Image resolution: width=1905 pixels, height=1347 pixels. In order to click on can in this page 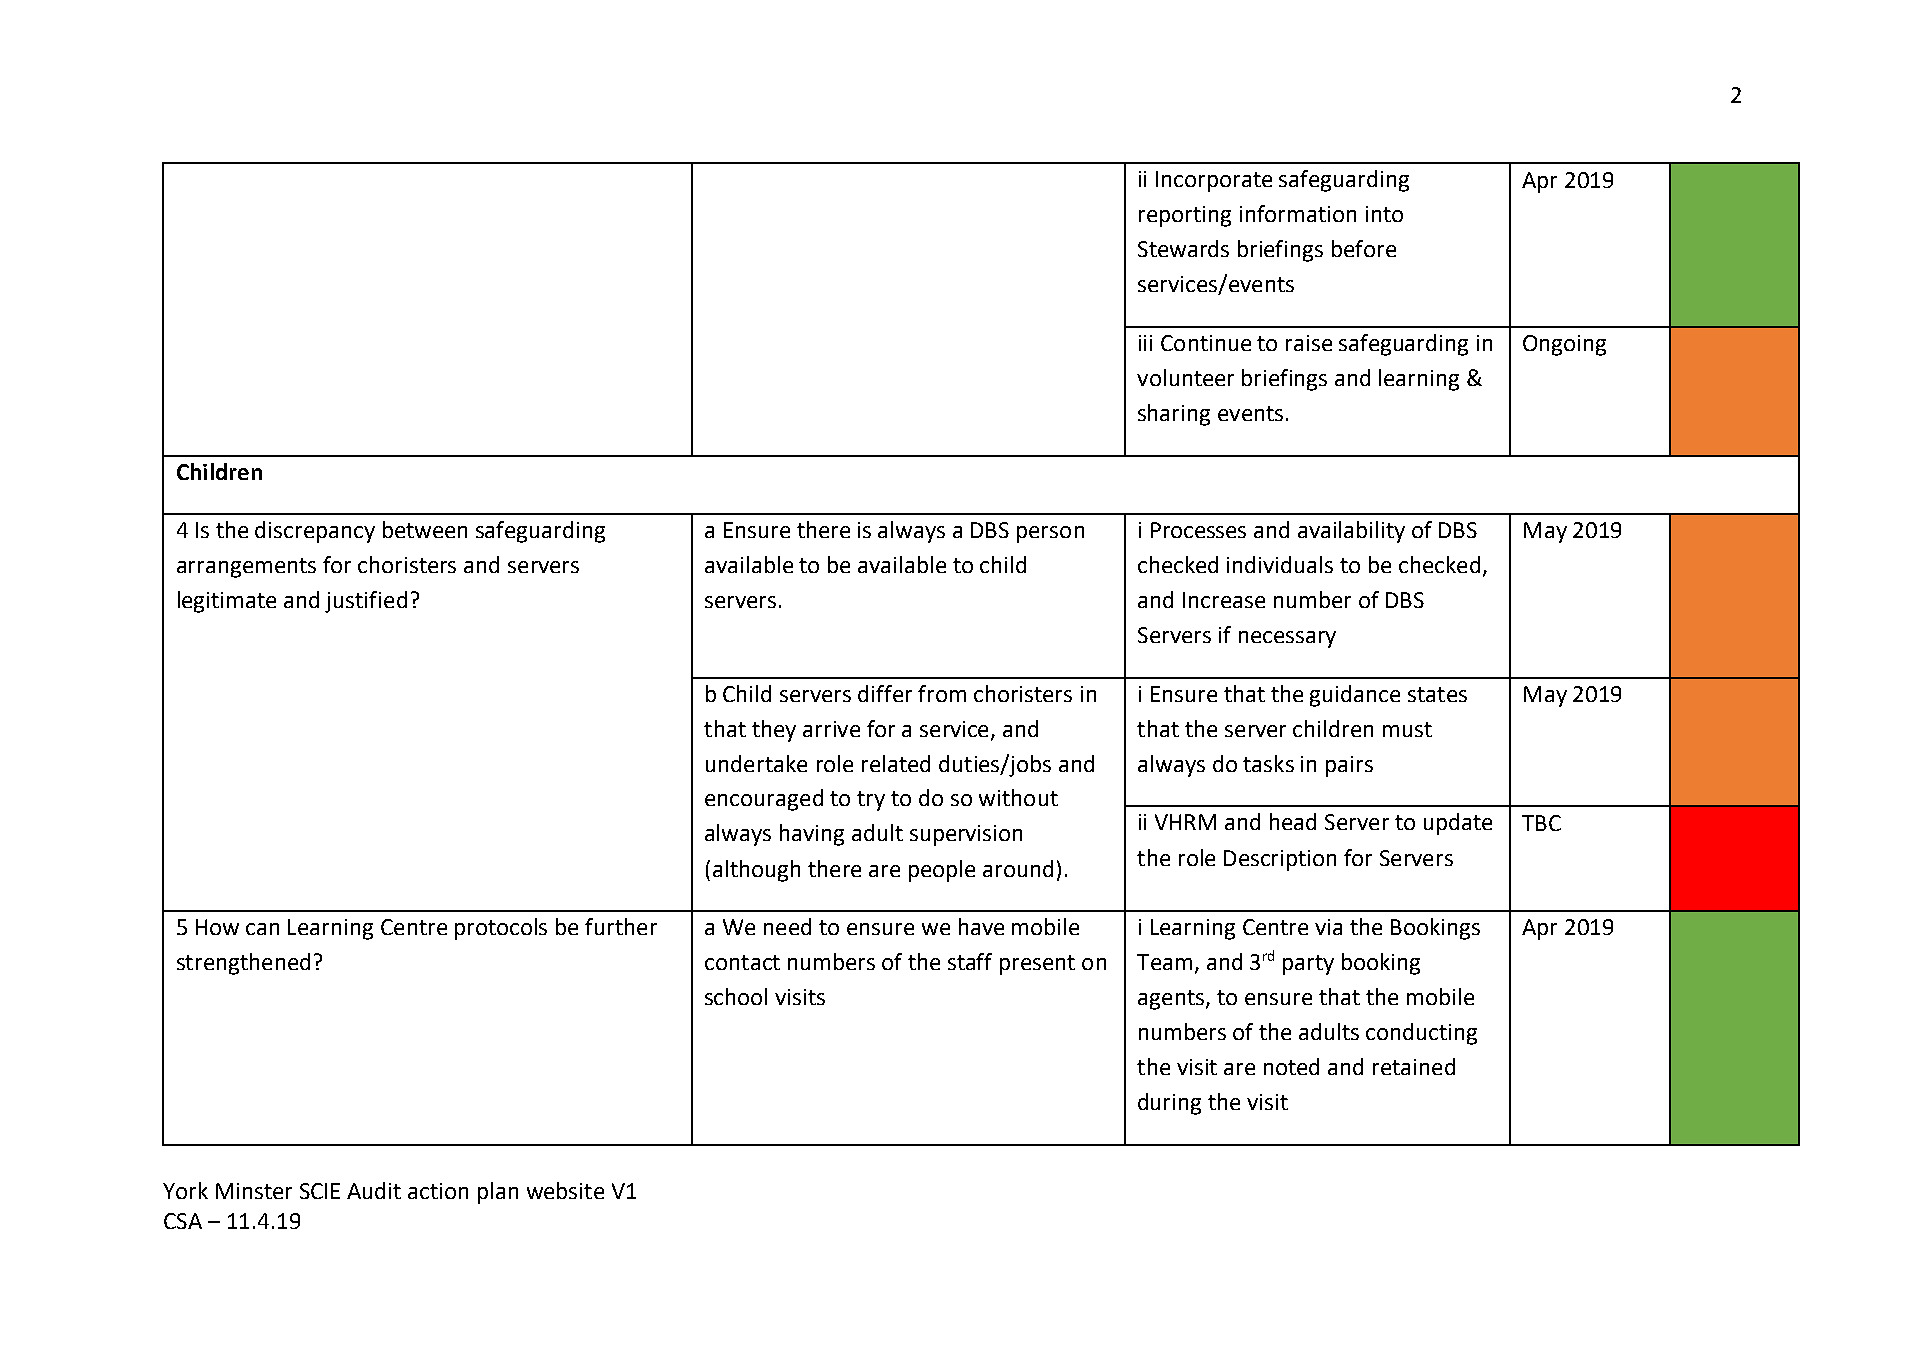, I will do `click(262, 929)`.
